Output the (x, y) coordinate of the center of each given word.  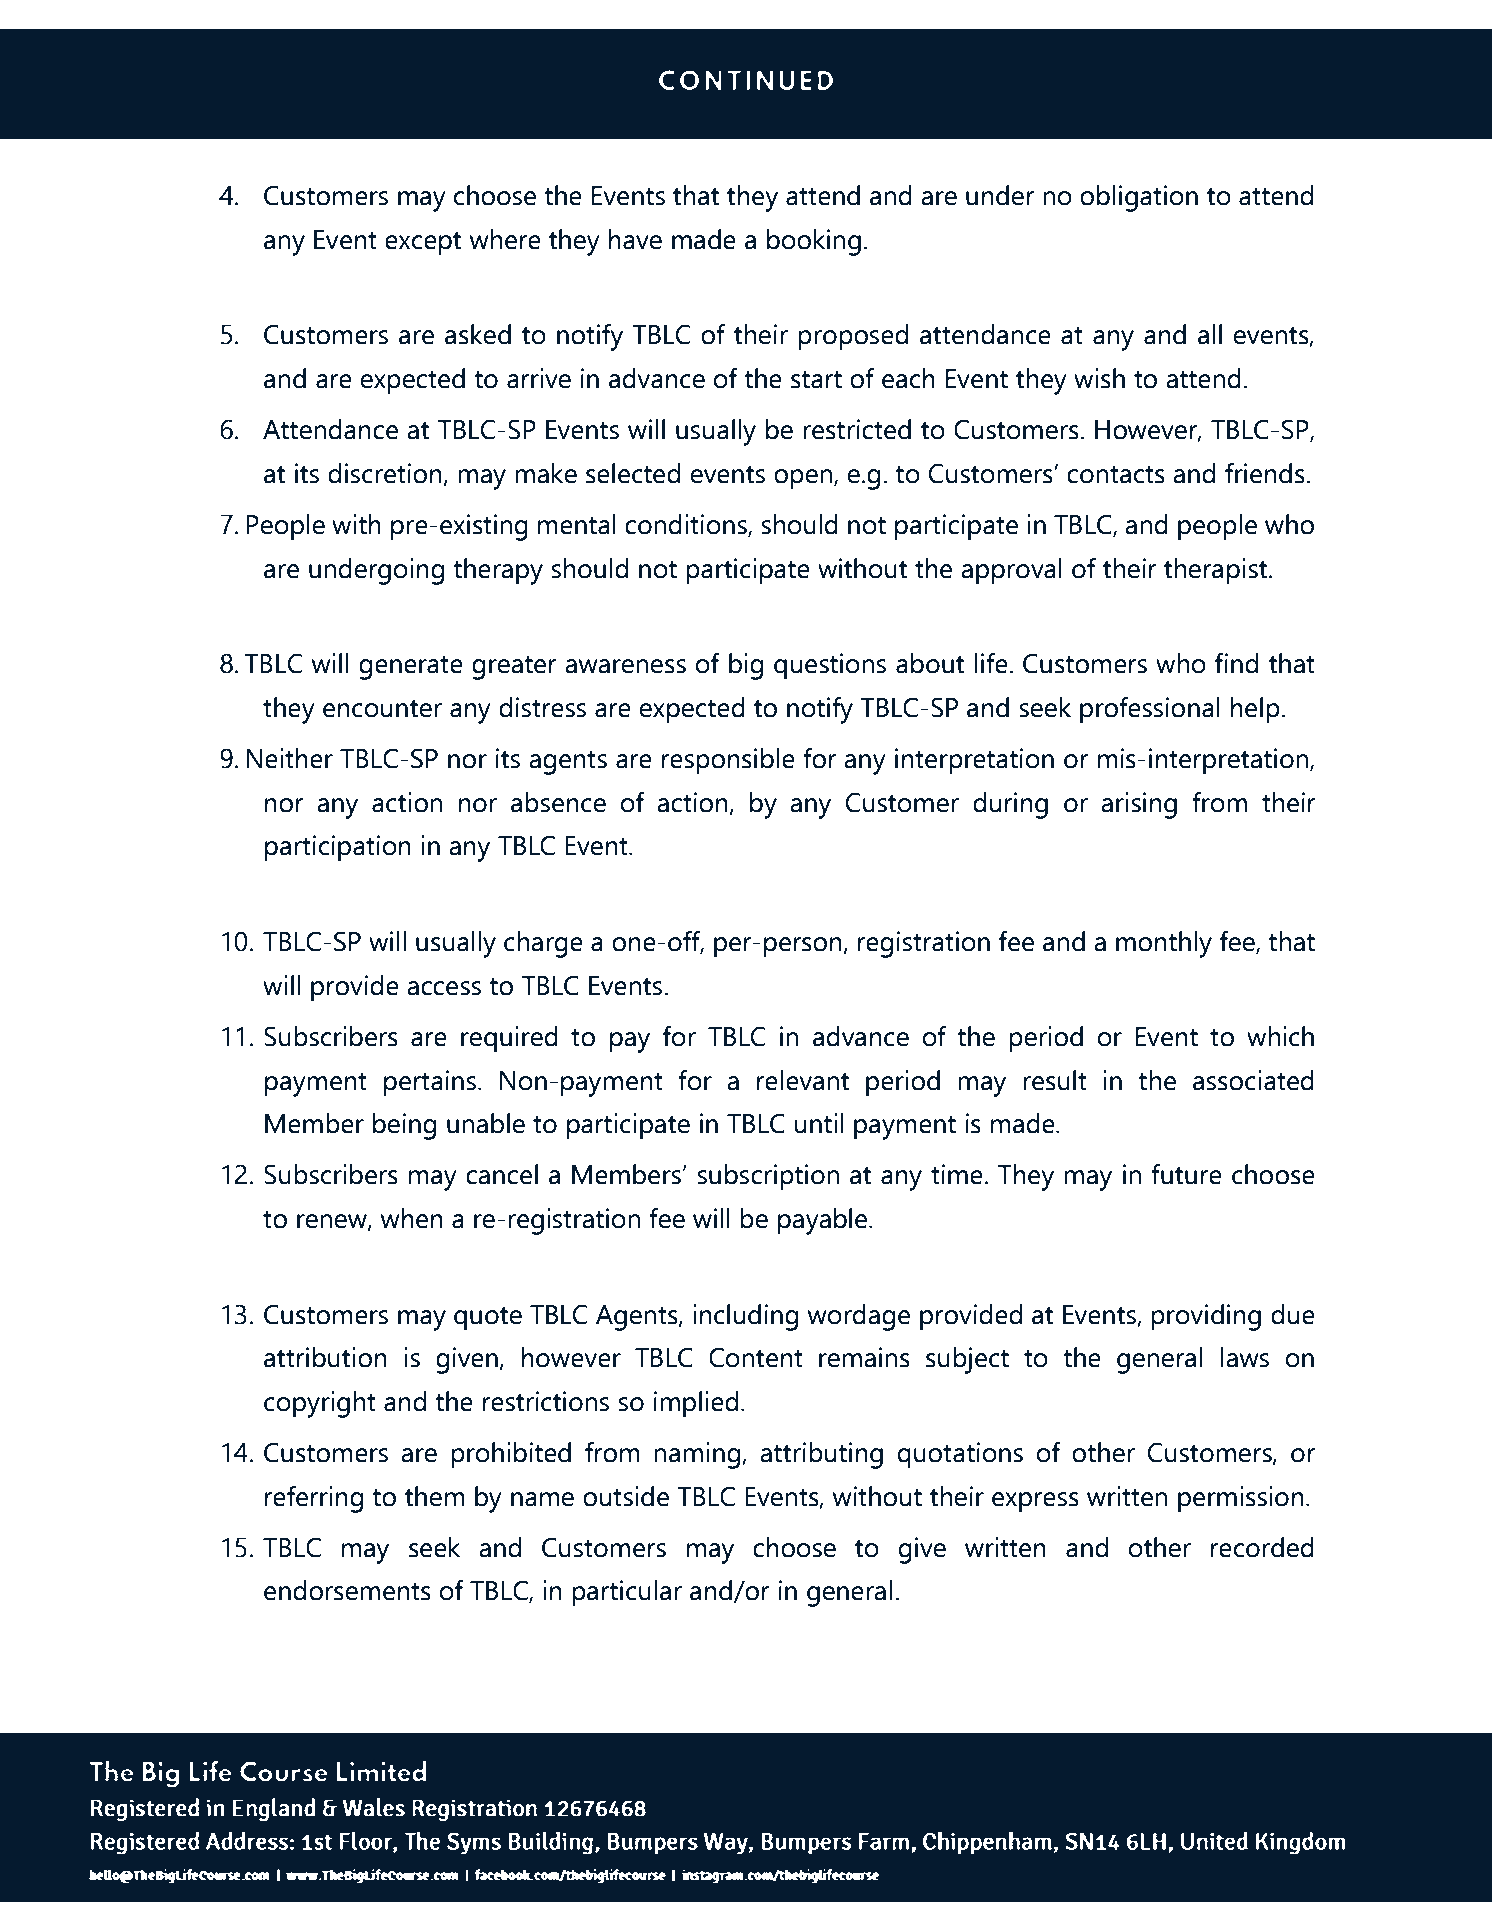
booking (814, 242)
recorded (1262, 1547)
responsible (728, 761)
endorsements (347, 1590)
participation (338, 848)
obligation (1139, 198)
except (423, 244)
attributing (821, 1455)
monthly (1164, 944)
